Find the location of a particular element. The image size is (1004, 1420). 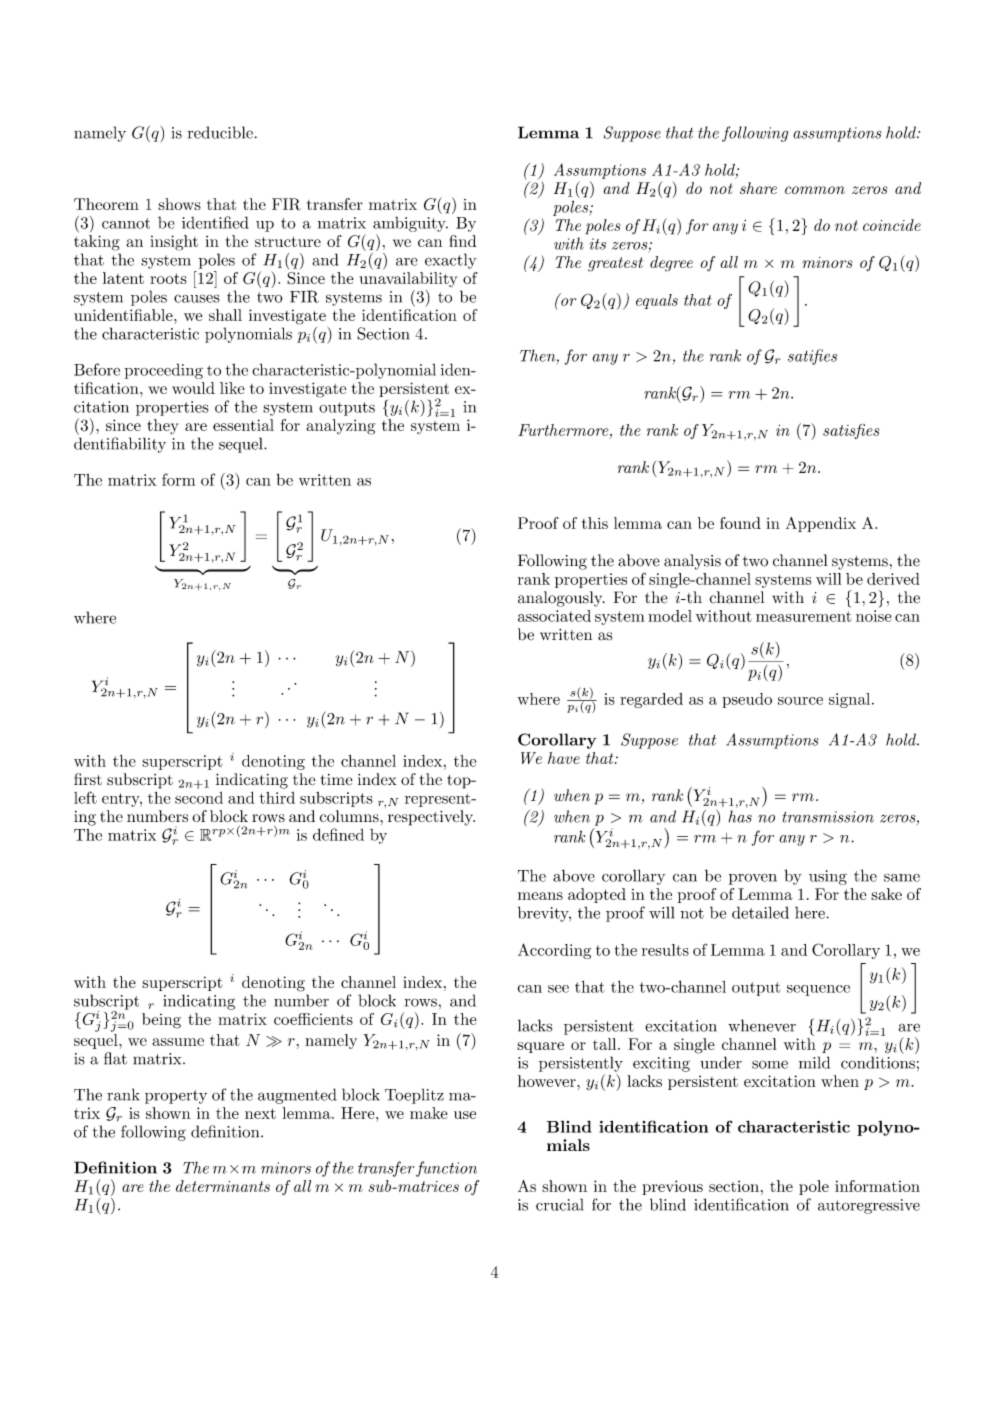

determinants is located at coordinates (223, 1186).
